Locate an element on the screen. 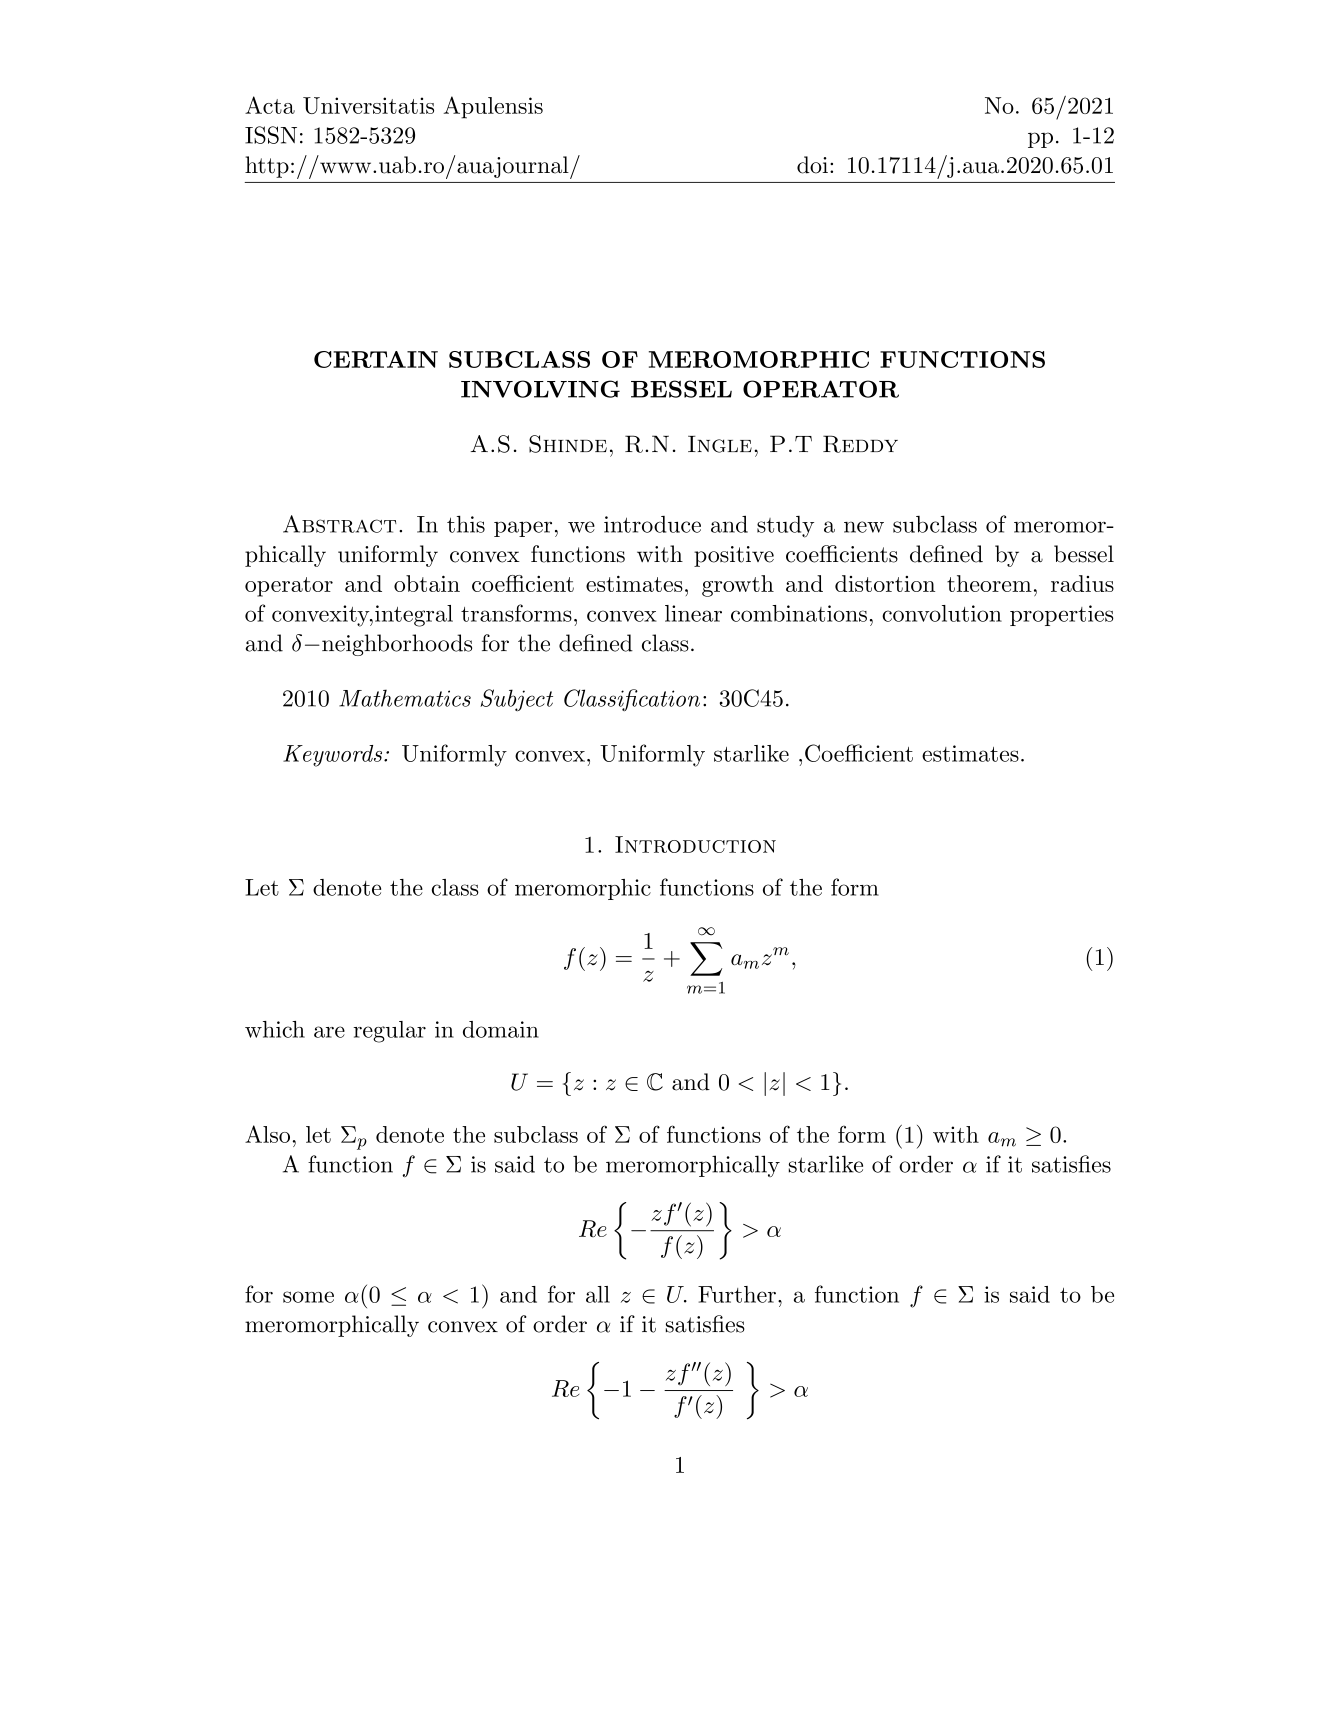  some is located at coordinates (308, 1297).
